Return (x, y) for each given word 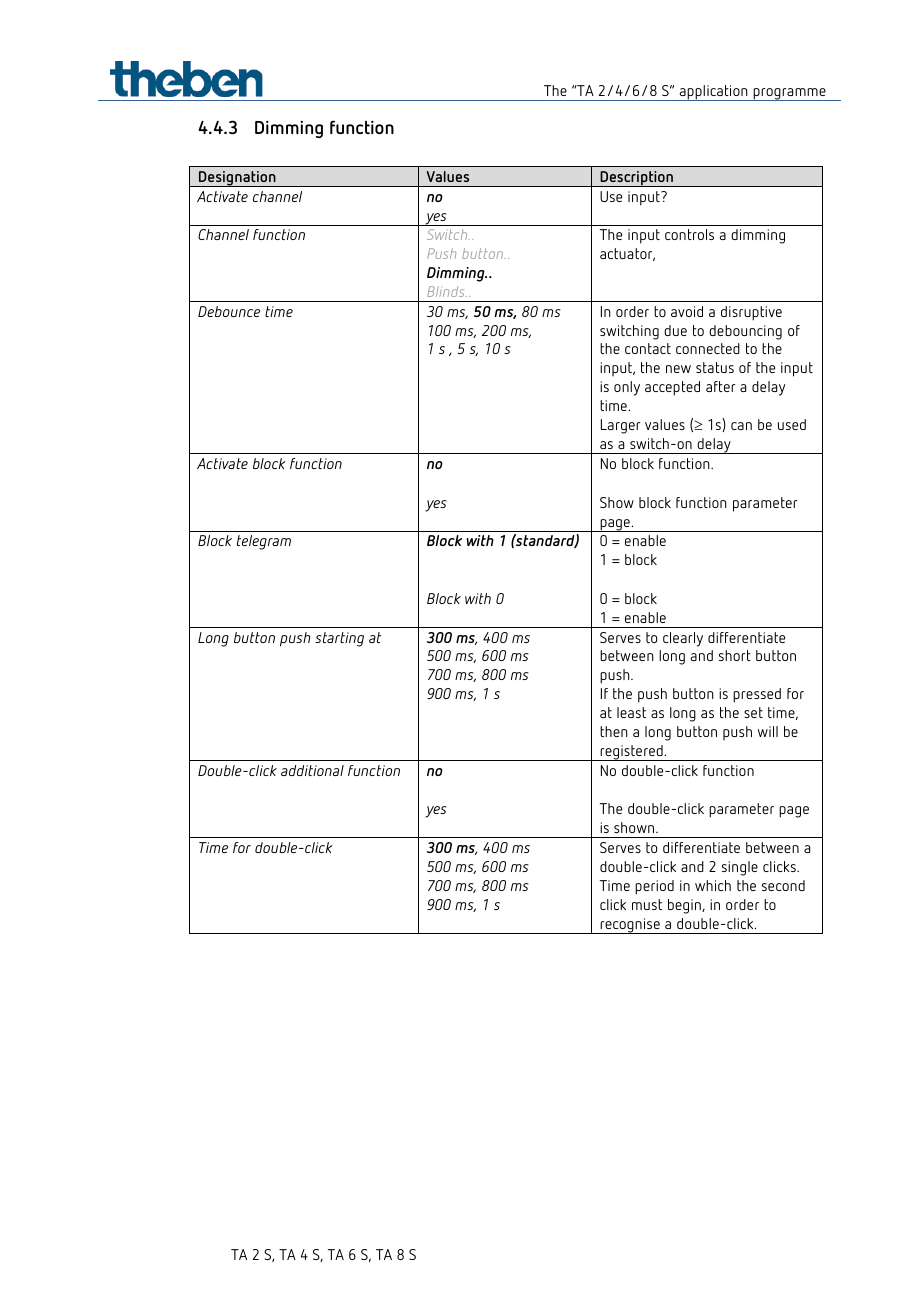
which (713, 885)
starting (339, 639)
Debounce (229, 311)
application (713, 93)
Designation (237, 179)
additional (312, 770)
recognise (630, 926)
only (627, 388)
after (720, 386)
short (735, 655)
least (631, 712)
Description (636, 179)
